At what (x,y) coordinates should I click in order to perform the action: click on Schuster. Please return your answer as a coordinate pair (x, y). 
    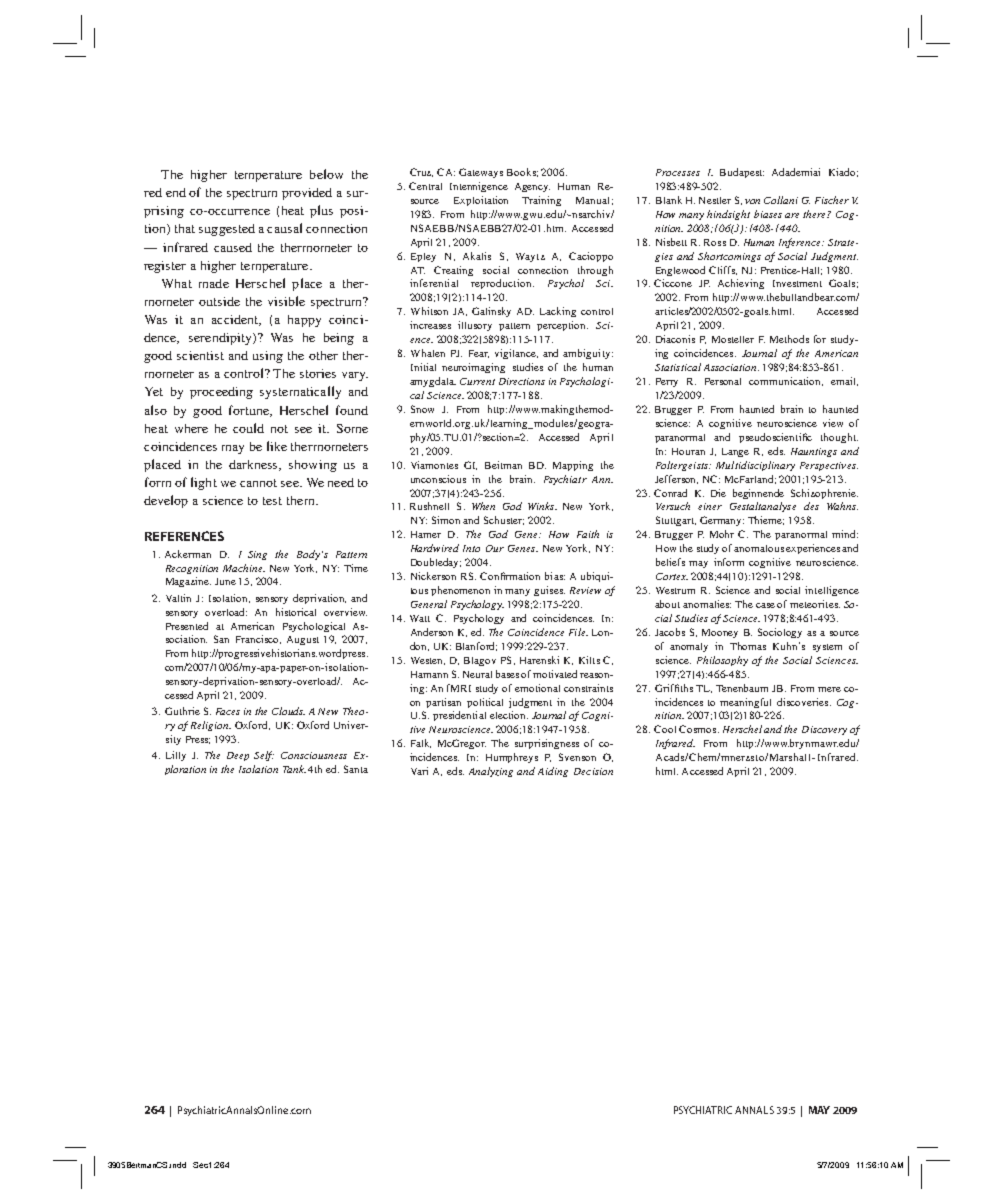
    Looking at the image, I should click on (504, 520).
